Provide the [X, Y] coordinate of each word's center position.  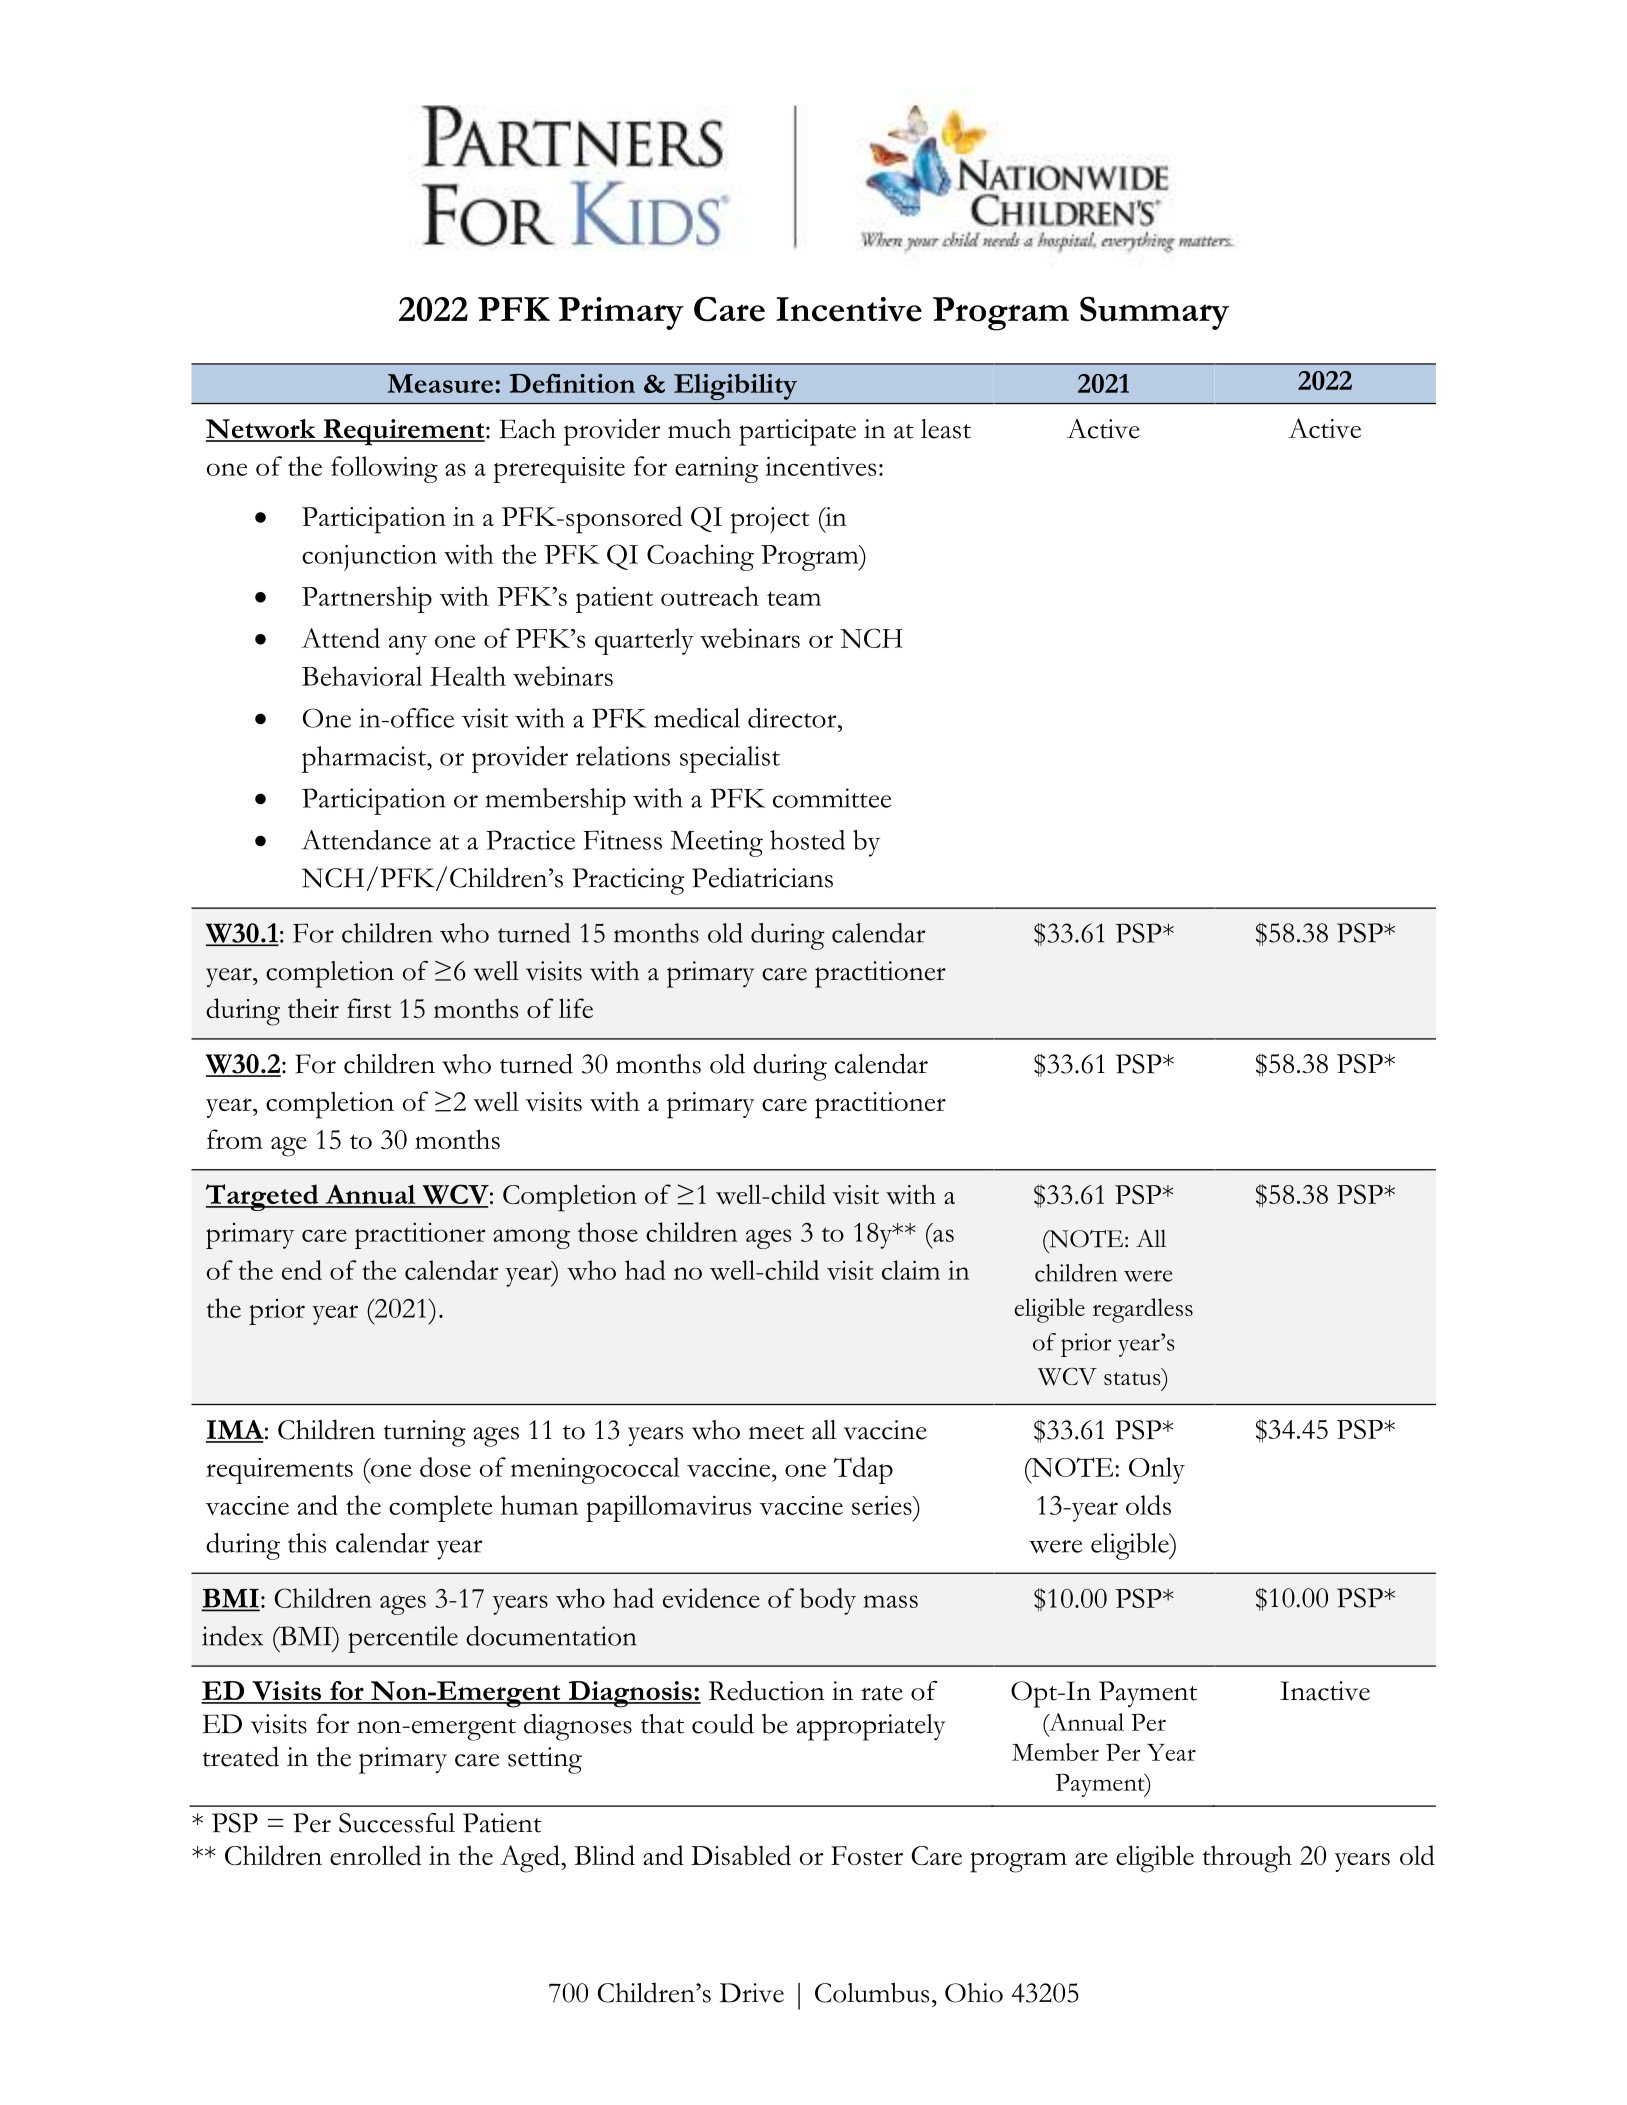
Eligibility [735, 387]
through [1247, 1859]
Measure [440, 383]
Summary [1154, 313]
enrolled [375, 1855]
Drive [752, 1993]
